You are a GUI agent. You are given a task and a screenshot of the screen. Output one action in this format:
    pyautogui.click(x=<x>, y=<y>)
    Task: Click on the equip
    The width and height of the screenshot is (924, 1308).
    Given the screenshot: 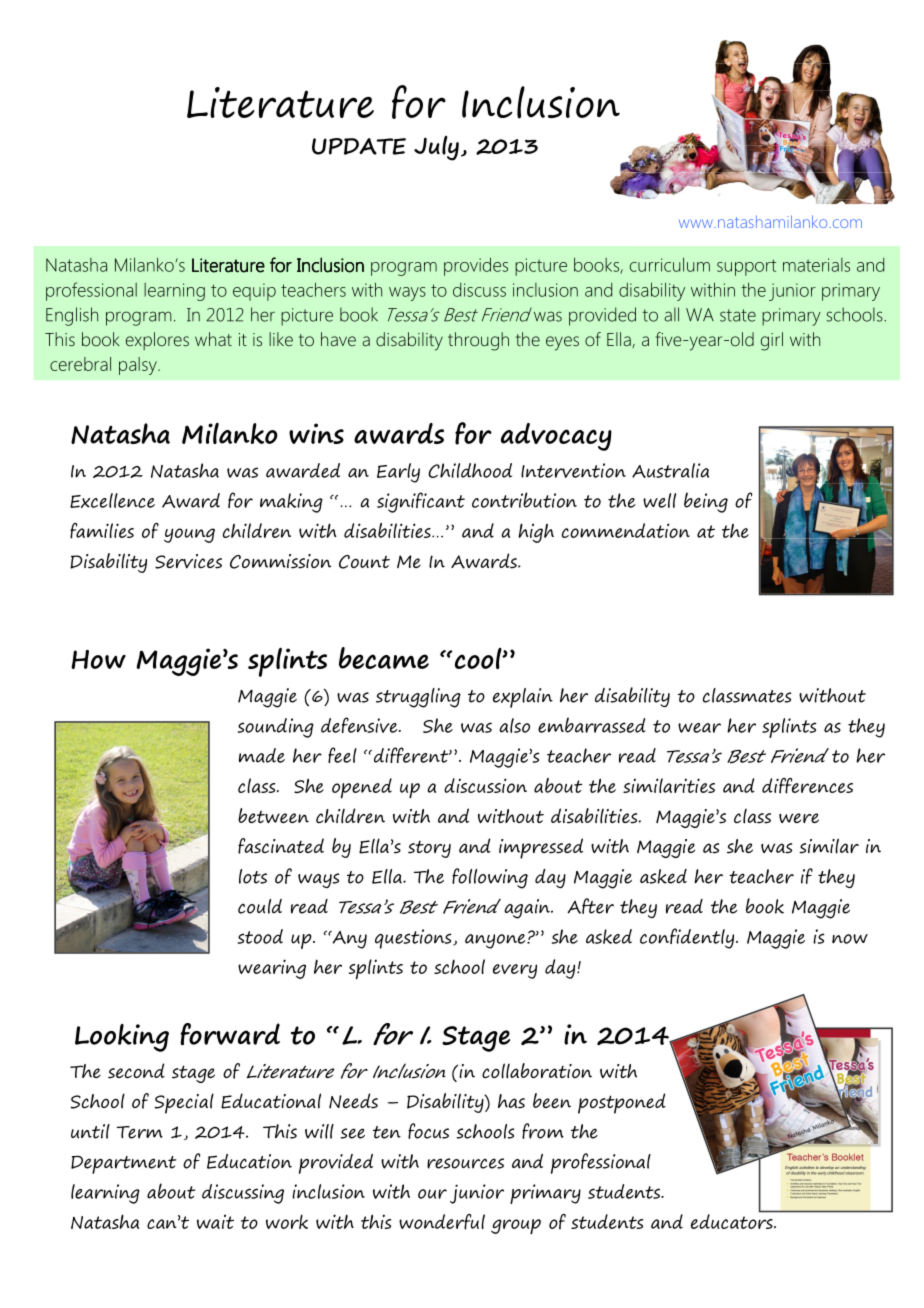 What is the action you would take?
    pyautogui.click(x=254, y=292)
